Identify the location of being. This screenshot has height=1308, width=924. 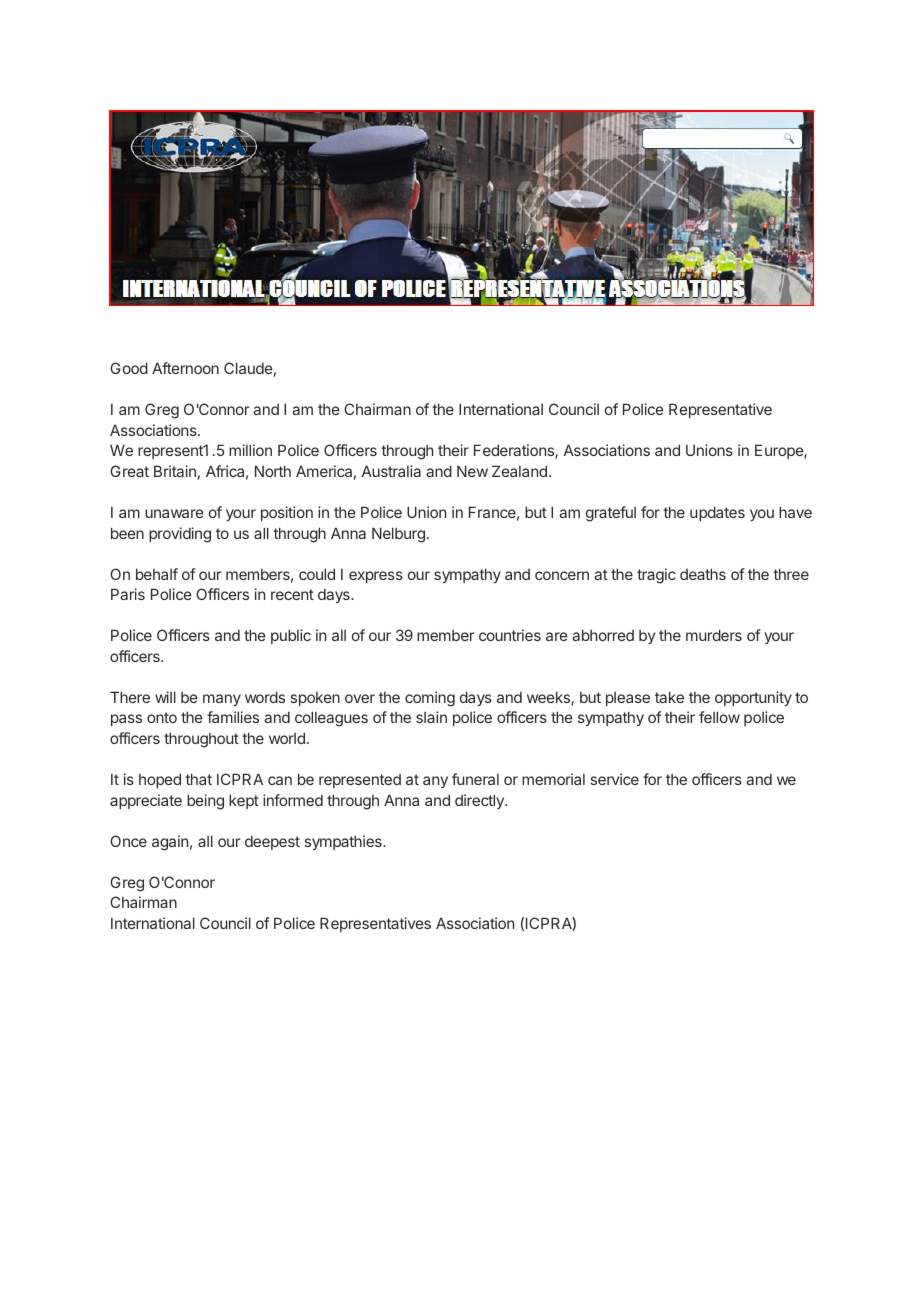
(205, 802).
